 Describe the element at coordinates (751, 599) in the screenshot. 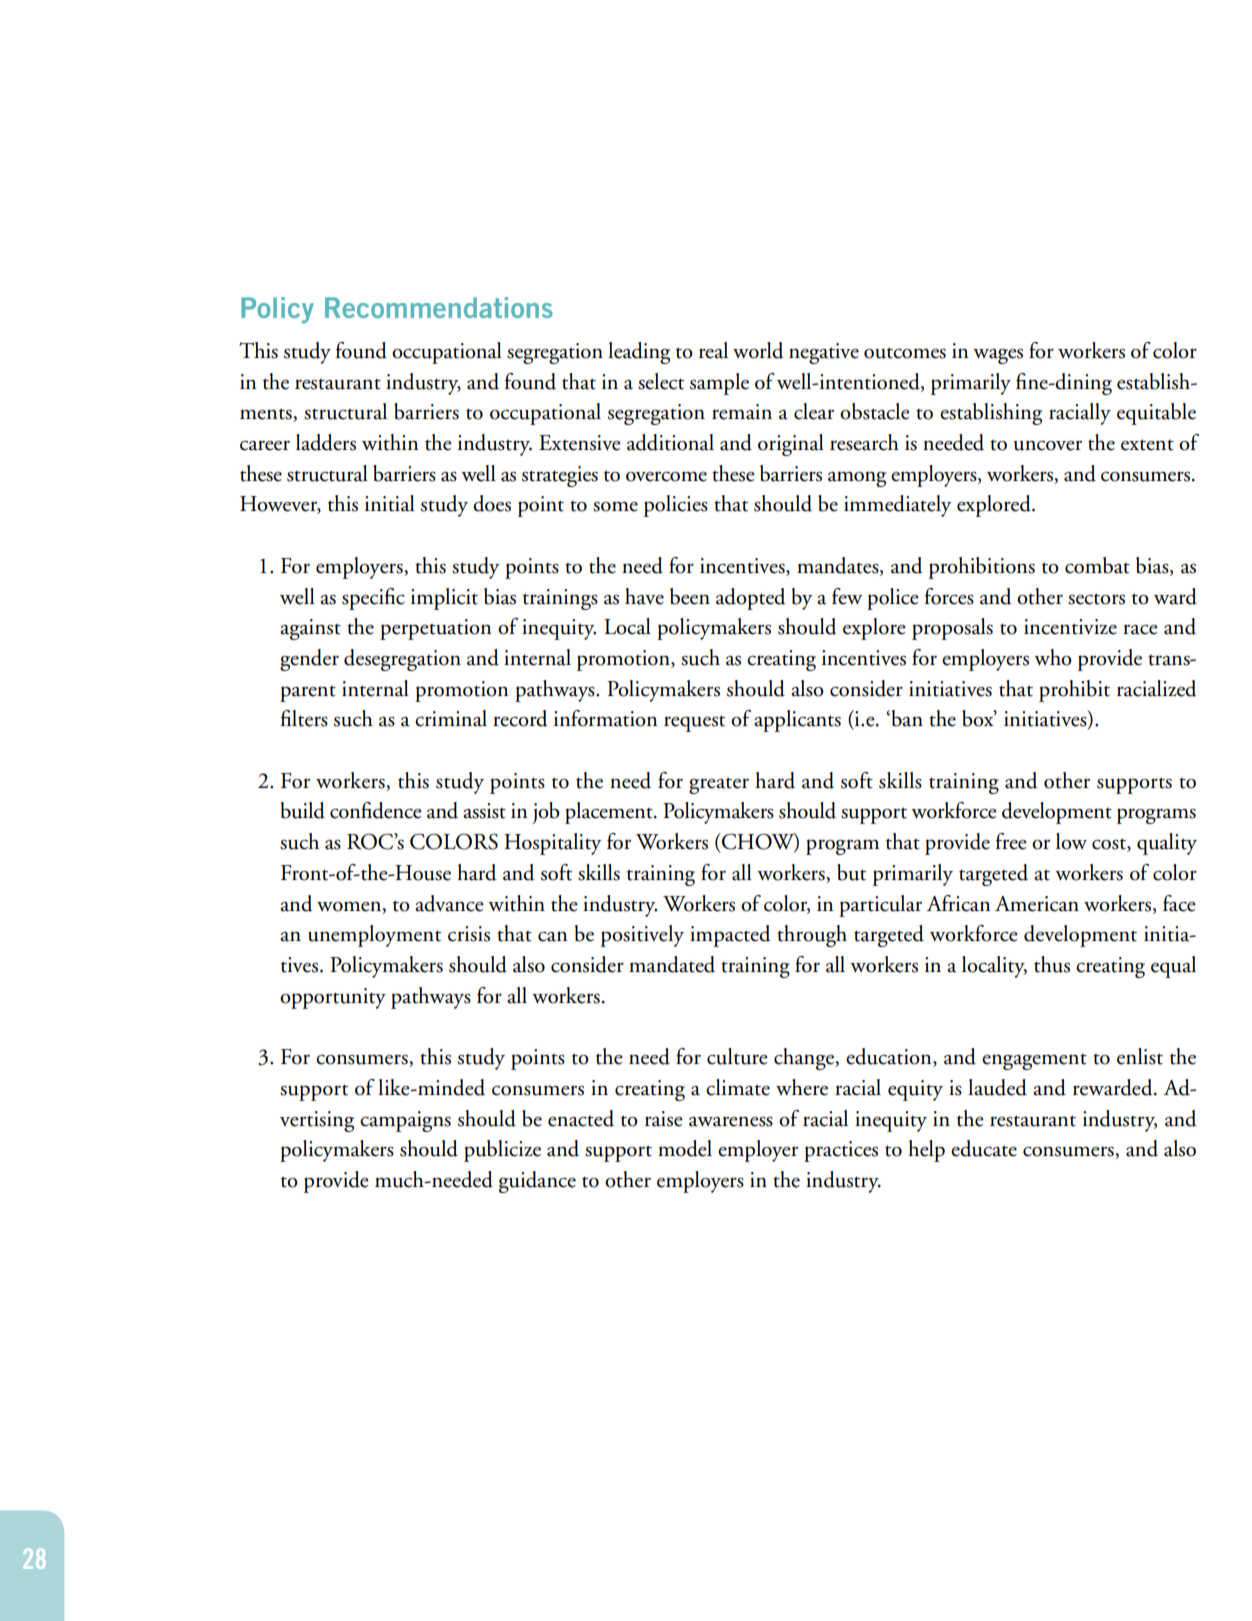

I see `adopted` at that location.
